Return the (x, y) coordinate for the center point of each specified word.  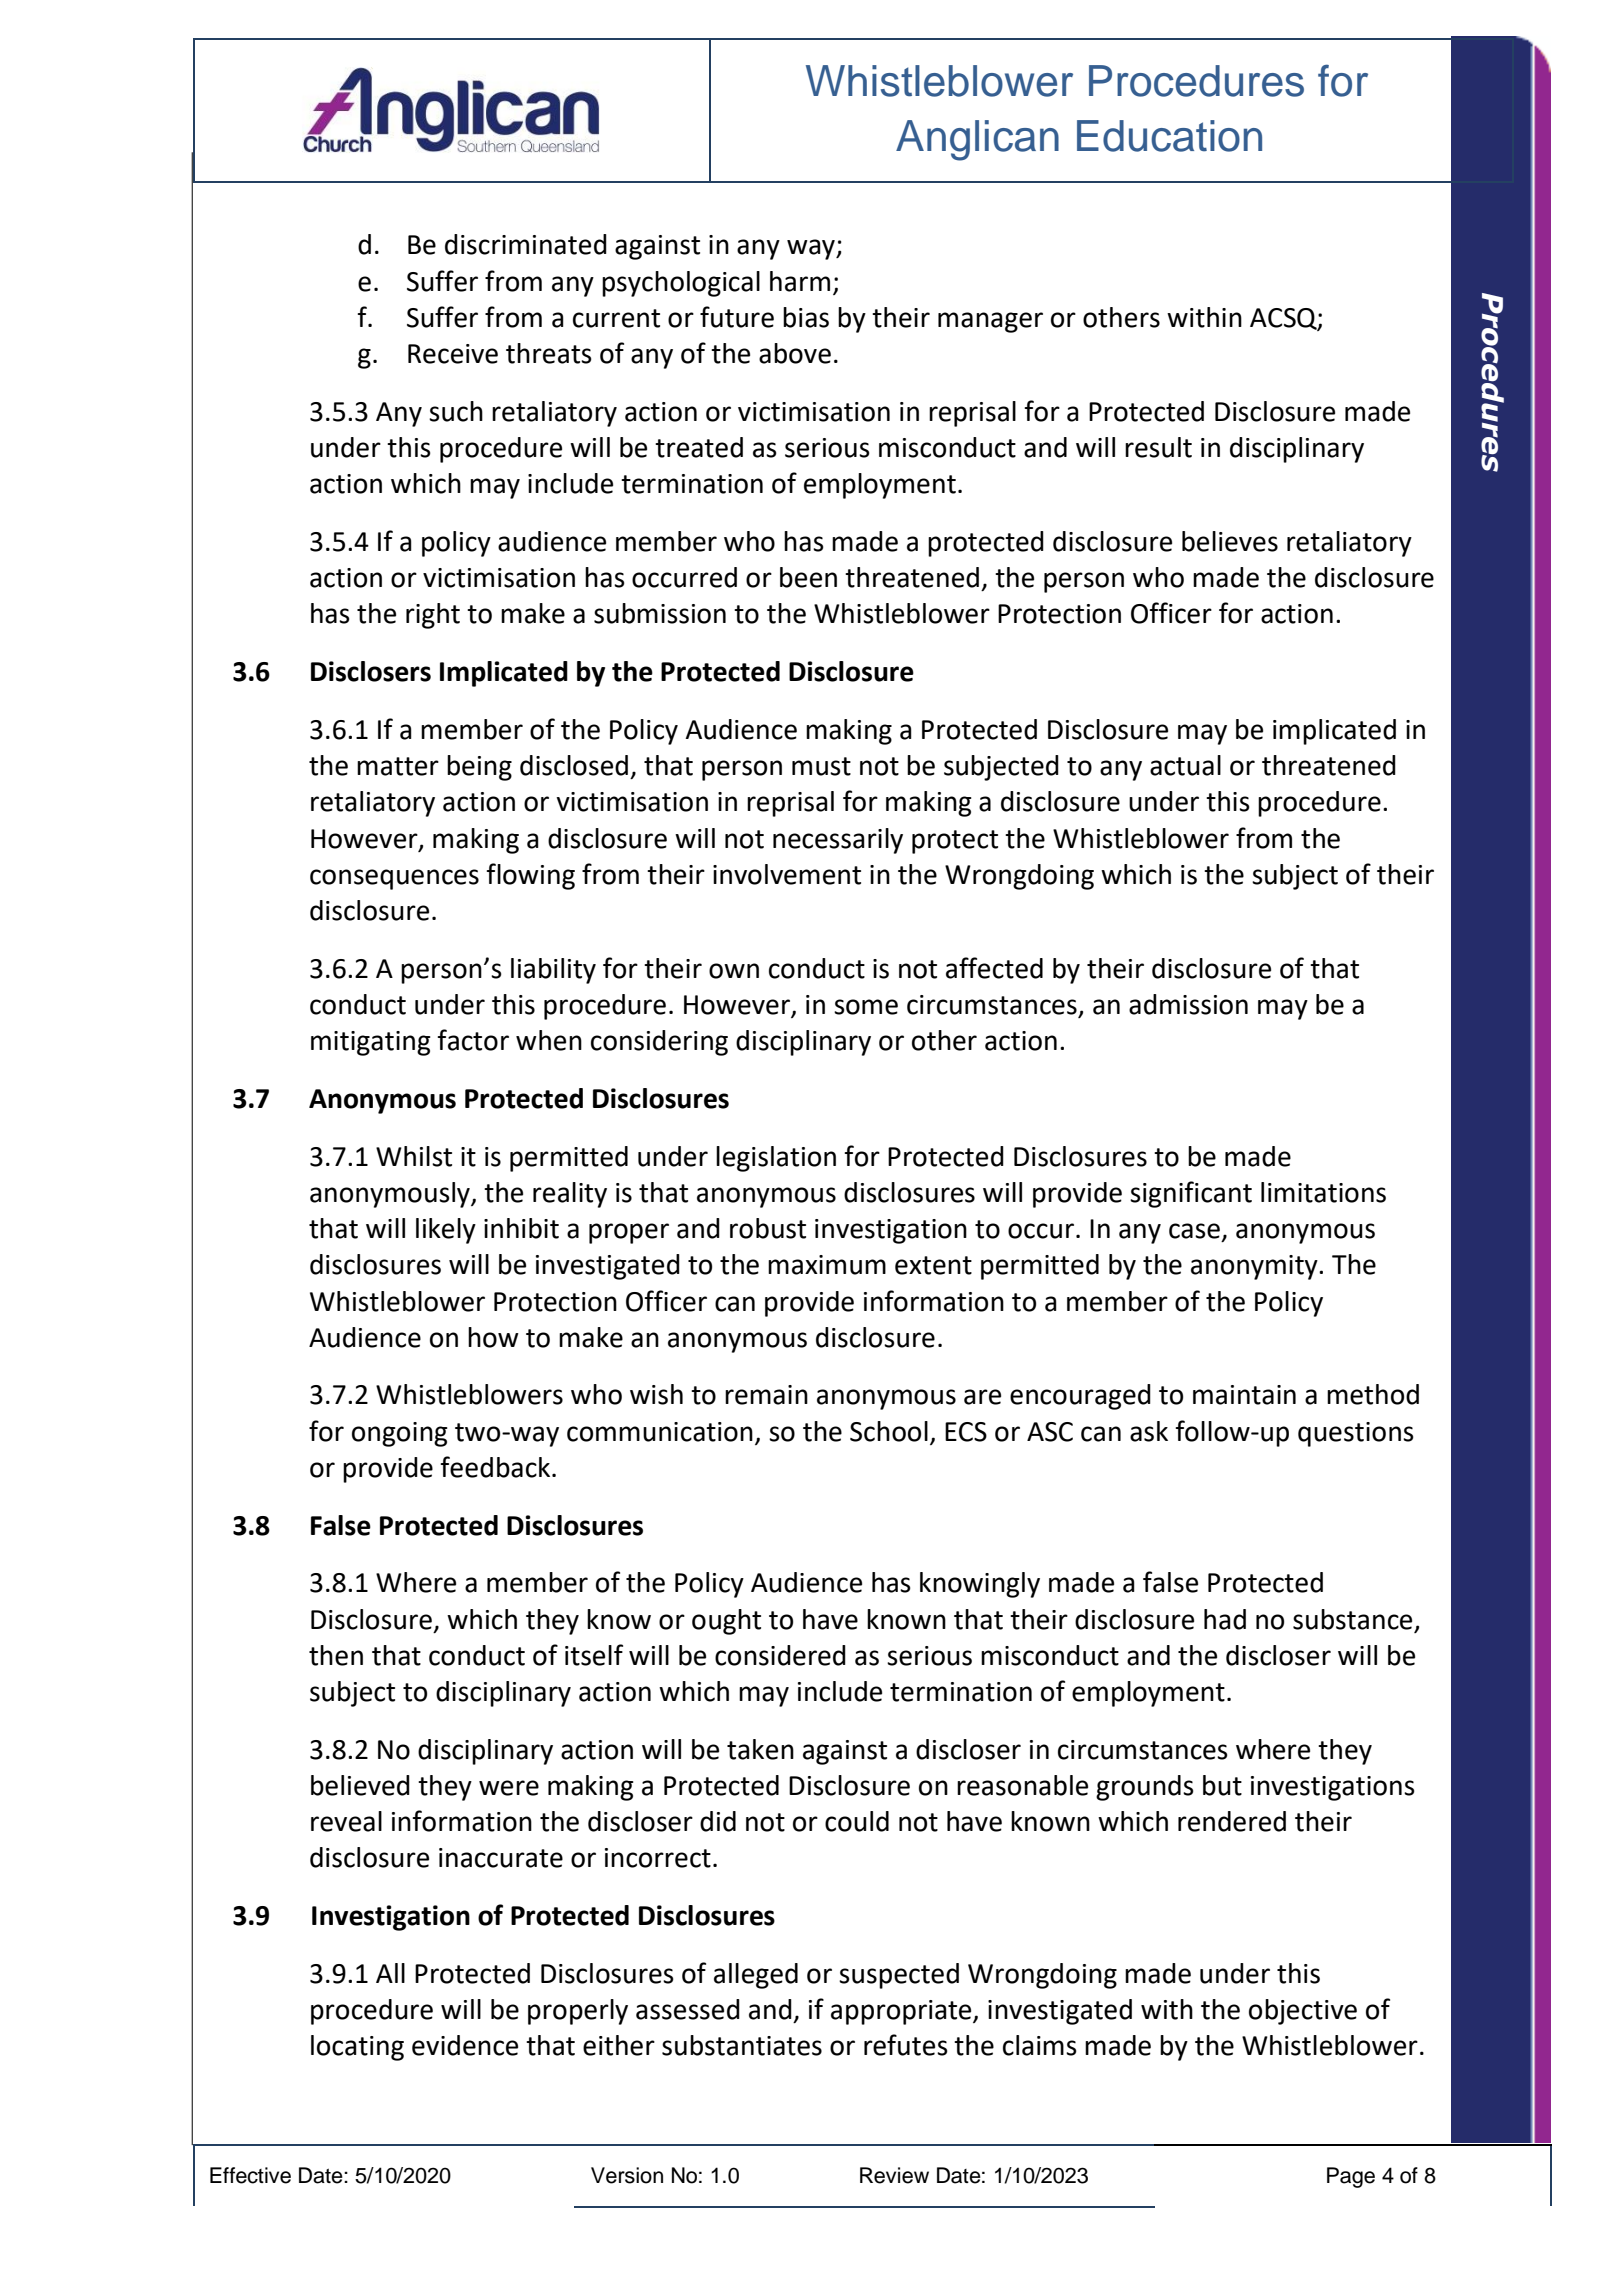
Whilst (414, 1156)
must (821, 766)
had (1225, 1619)
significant (1191, 1194)
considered (780, 1655)
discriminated (526, 244)
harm (800, 281)
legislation (776, 1159)
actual (1185, 765)
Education (1169, 136)
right (433, 616)
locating (357, 2048)
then (336, 1655)
